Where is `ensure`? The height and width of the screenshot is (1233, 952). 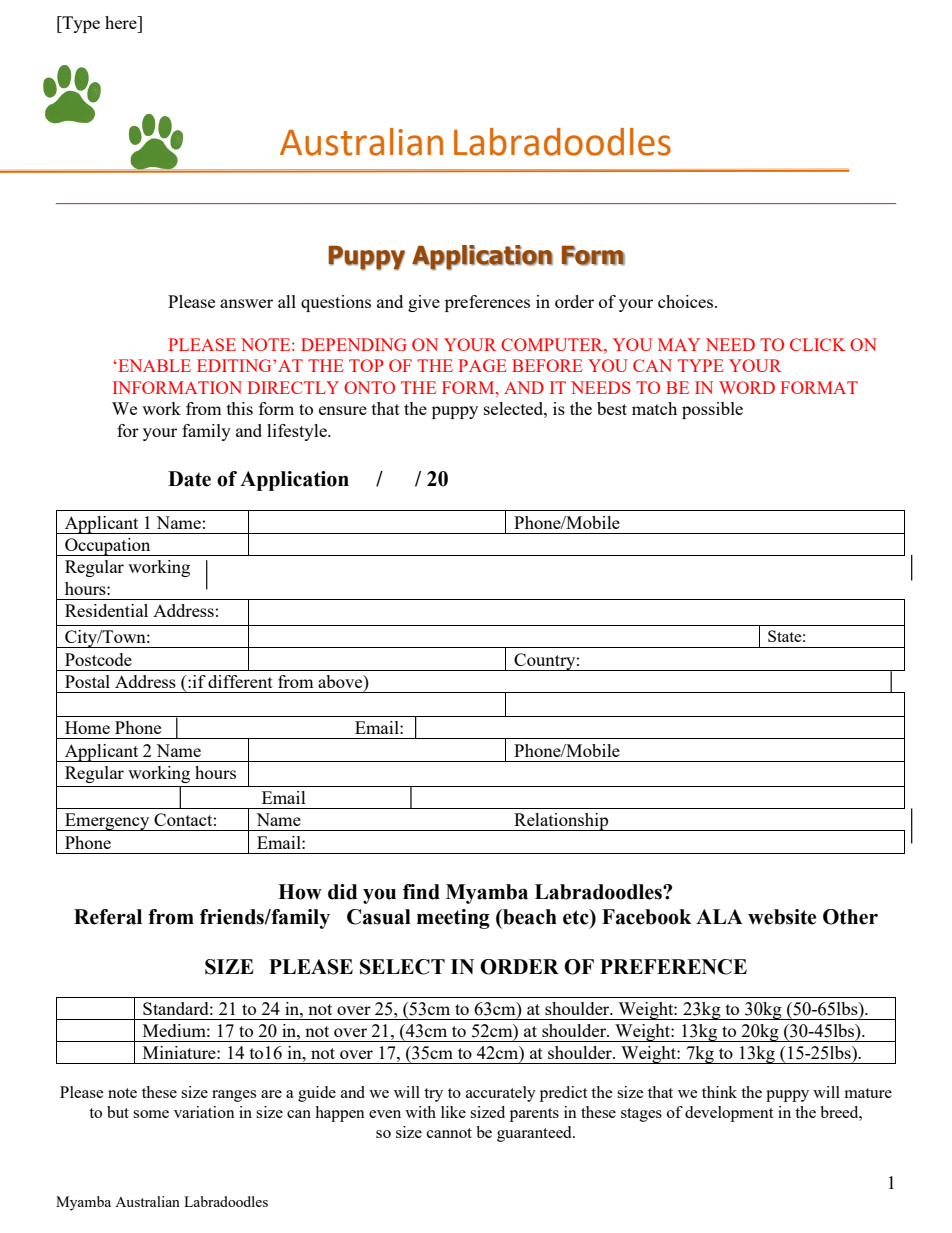
ensure is located at coordinates (343, 410).
